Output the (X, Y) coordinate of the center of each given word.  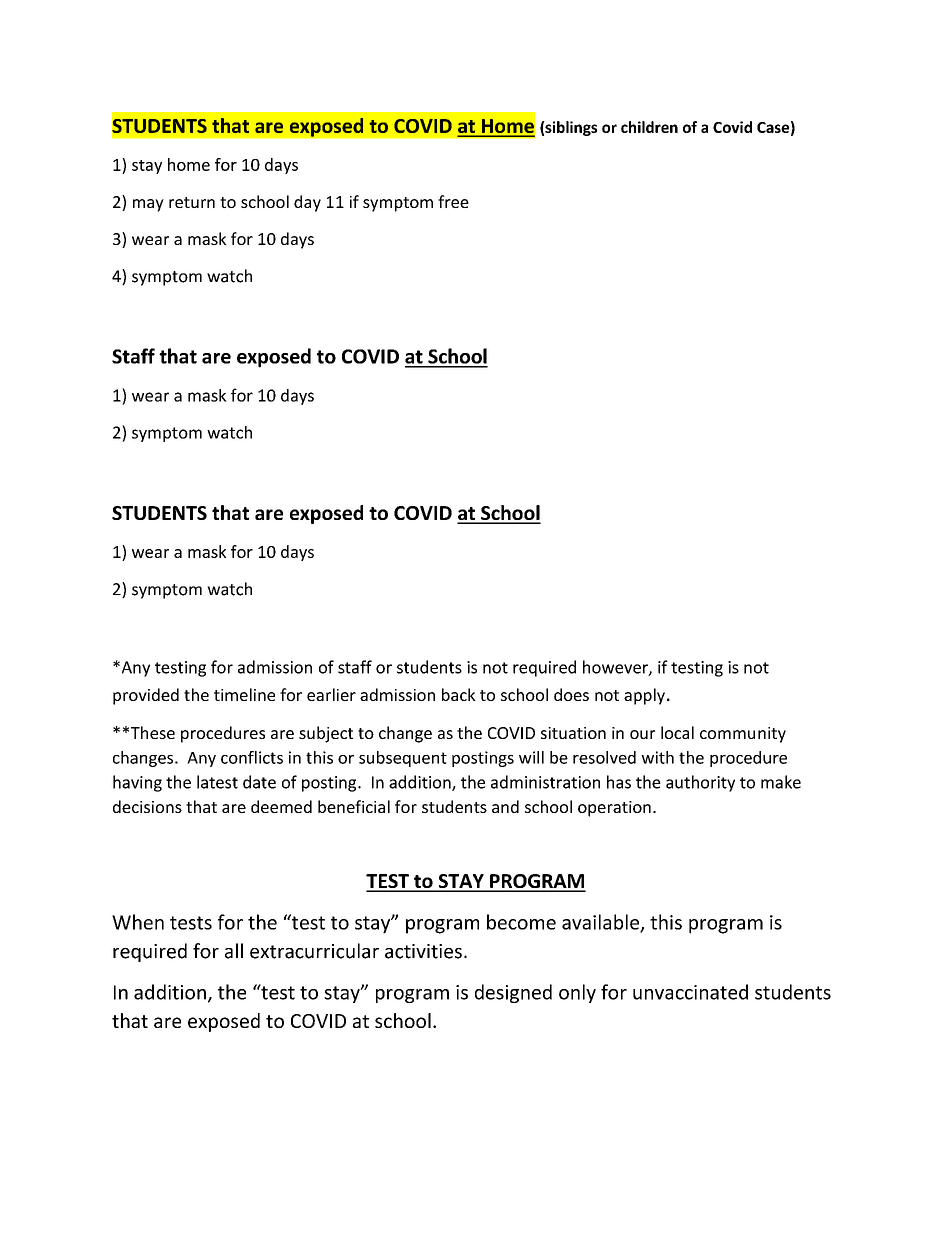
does (571, 694)
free (453, 201)
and (505, 806)
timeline (244, 694)
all (234, 951)
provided (146, 696)
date (259, 782)
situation (573, 733)
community (743, 735)
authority (700, 783)
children (649, 127)
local (677, 732)
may (148, 205)
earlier (331, 694)
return (192, 202)
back (459, 694)
